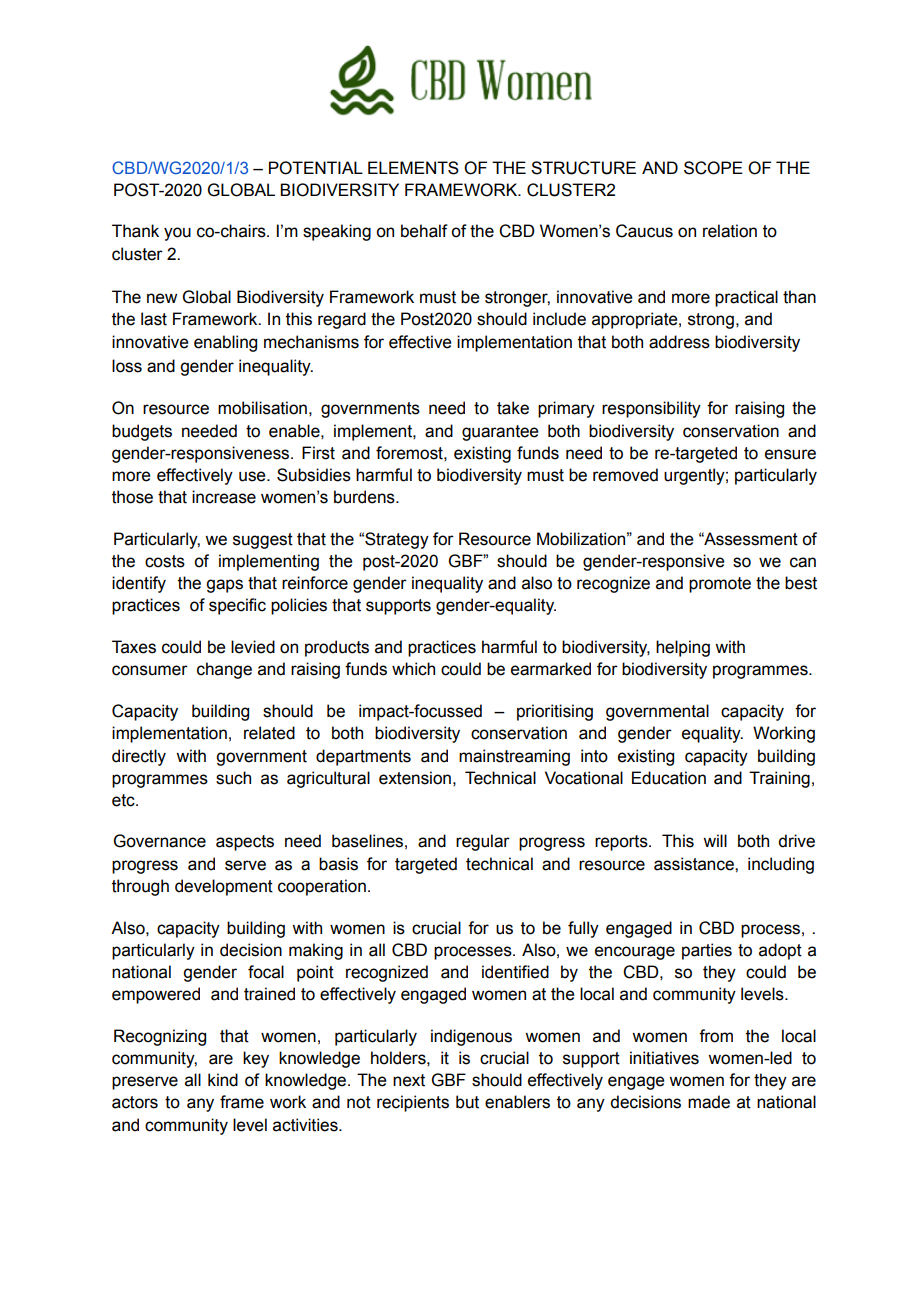 The image size is (924, 1307). What do you see at coordinates (467, 1102) in the document?
I see `but` at bounding box center [467, 1102].
